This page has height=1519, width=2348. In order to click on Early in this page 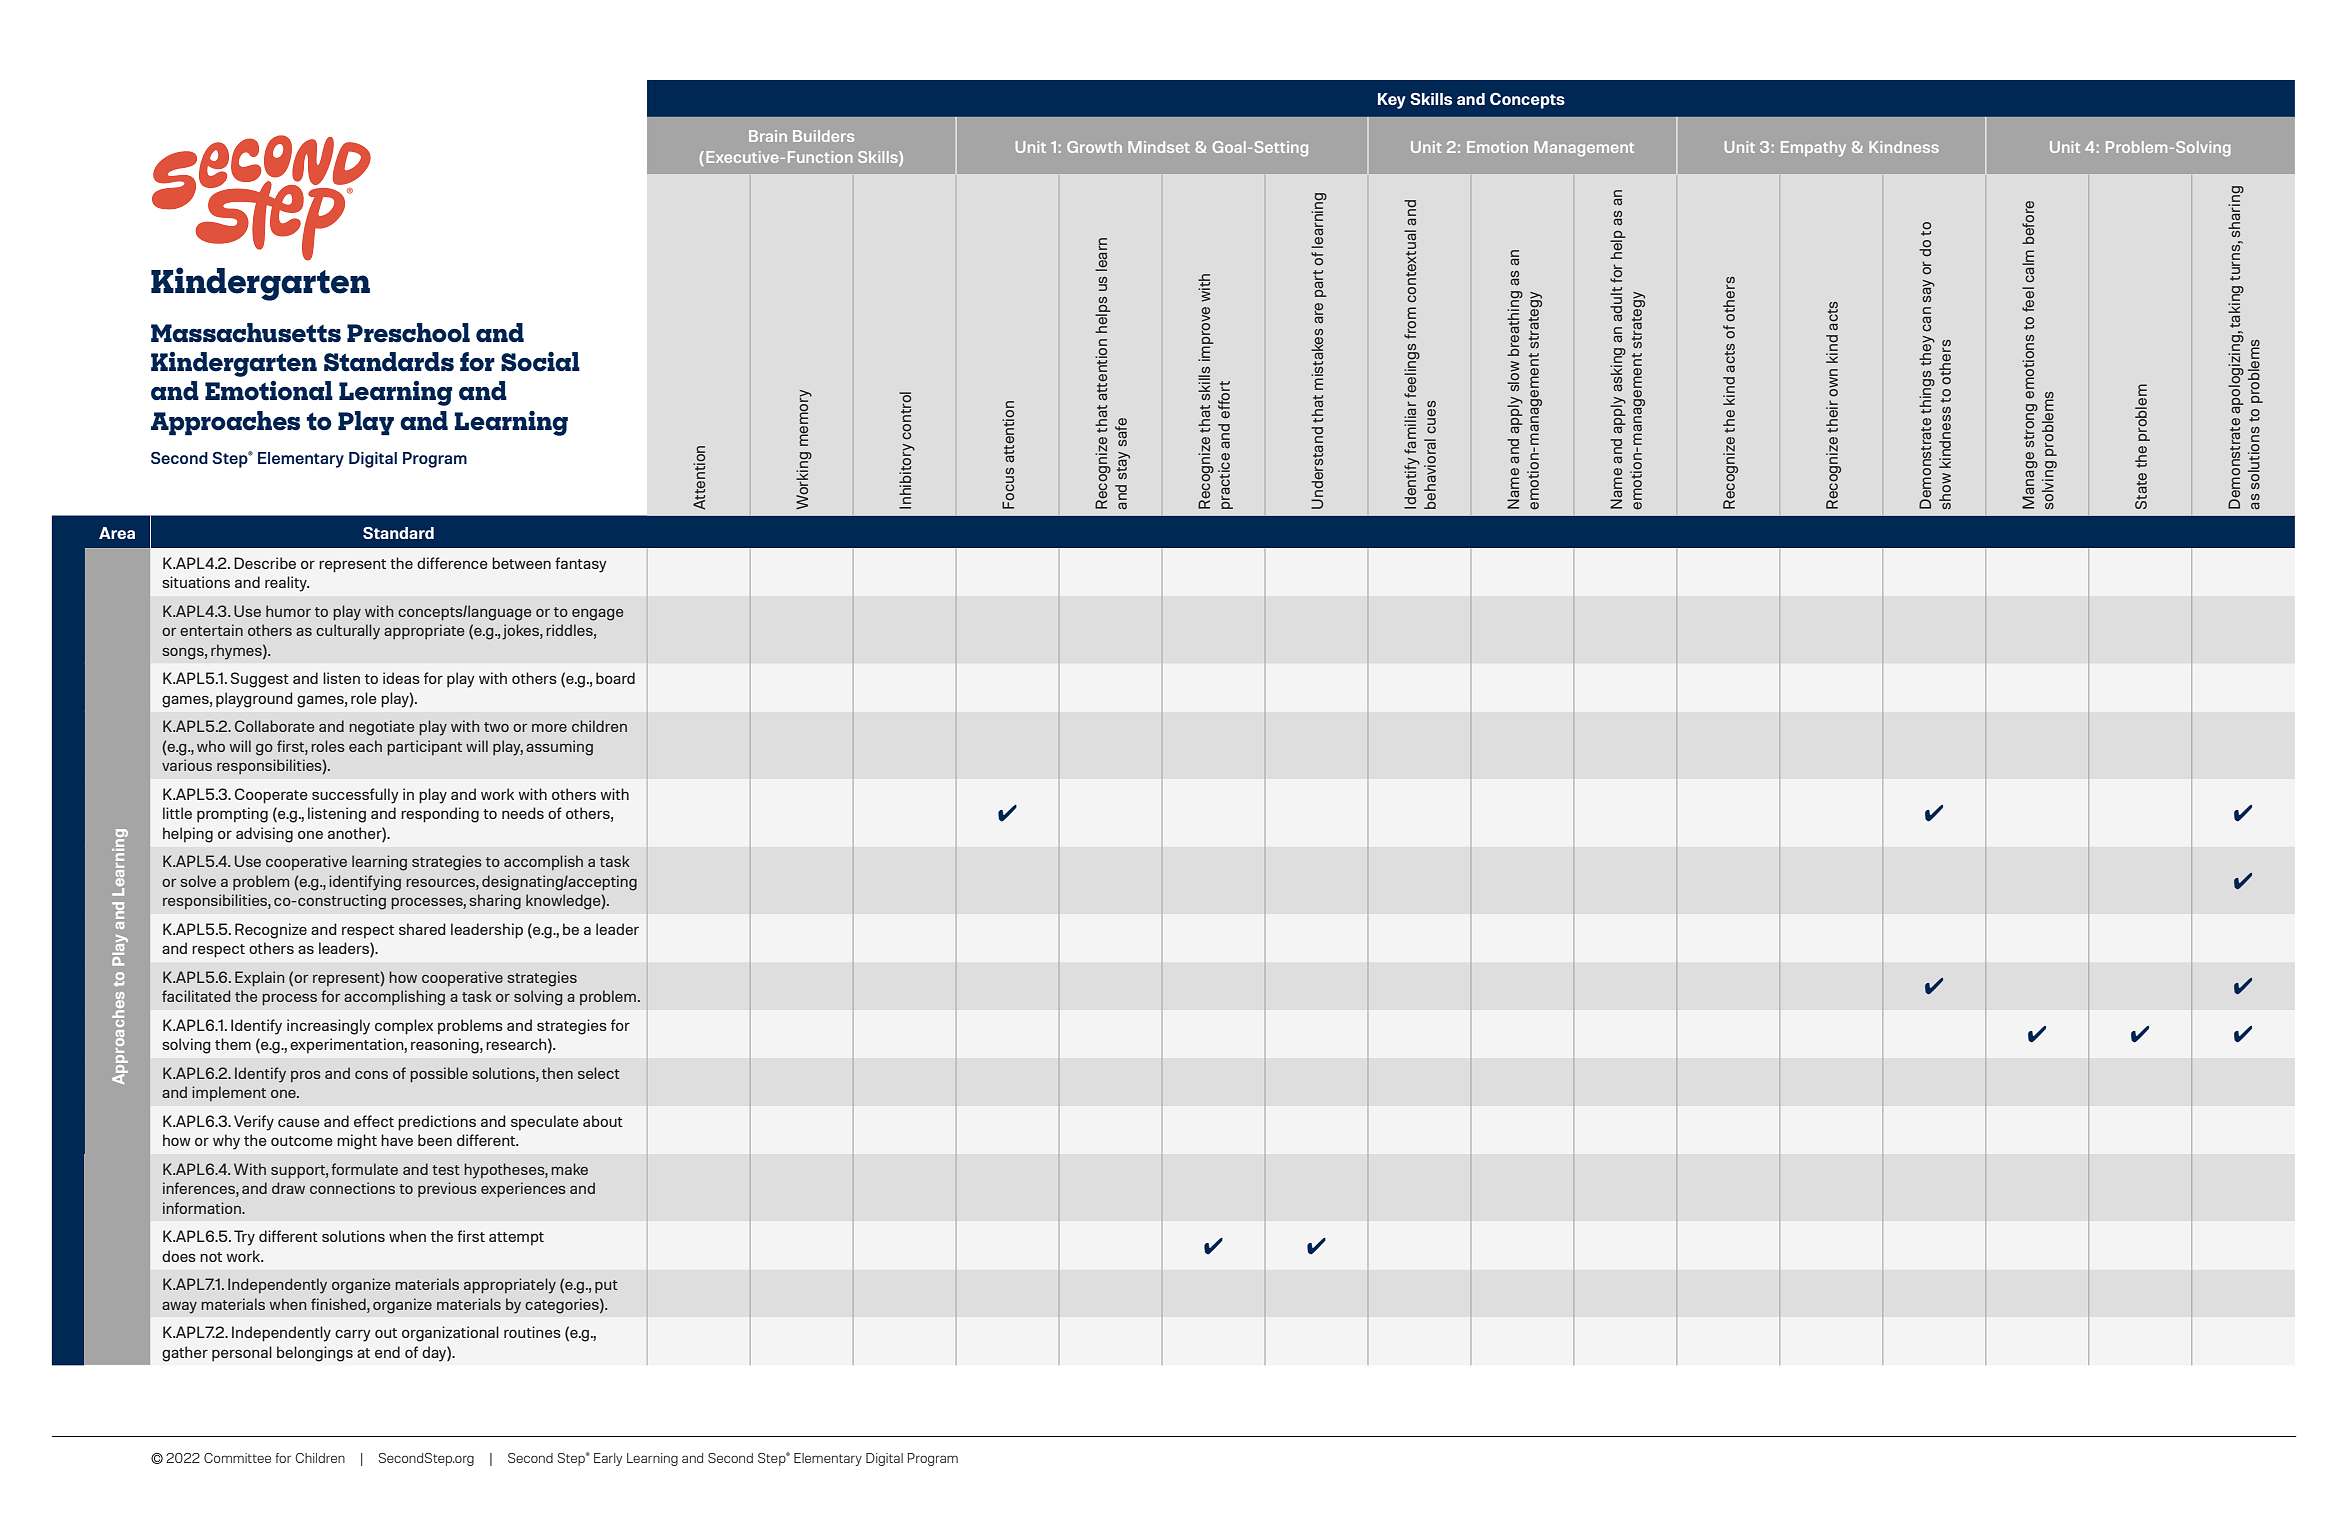, I will do `click(608, 1459)`.
